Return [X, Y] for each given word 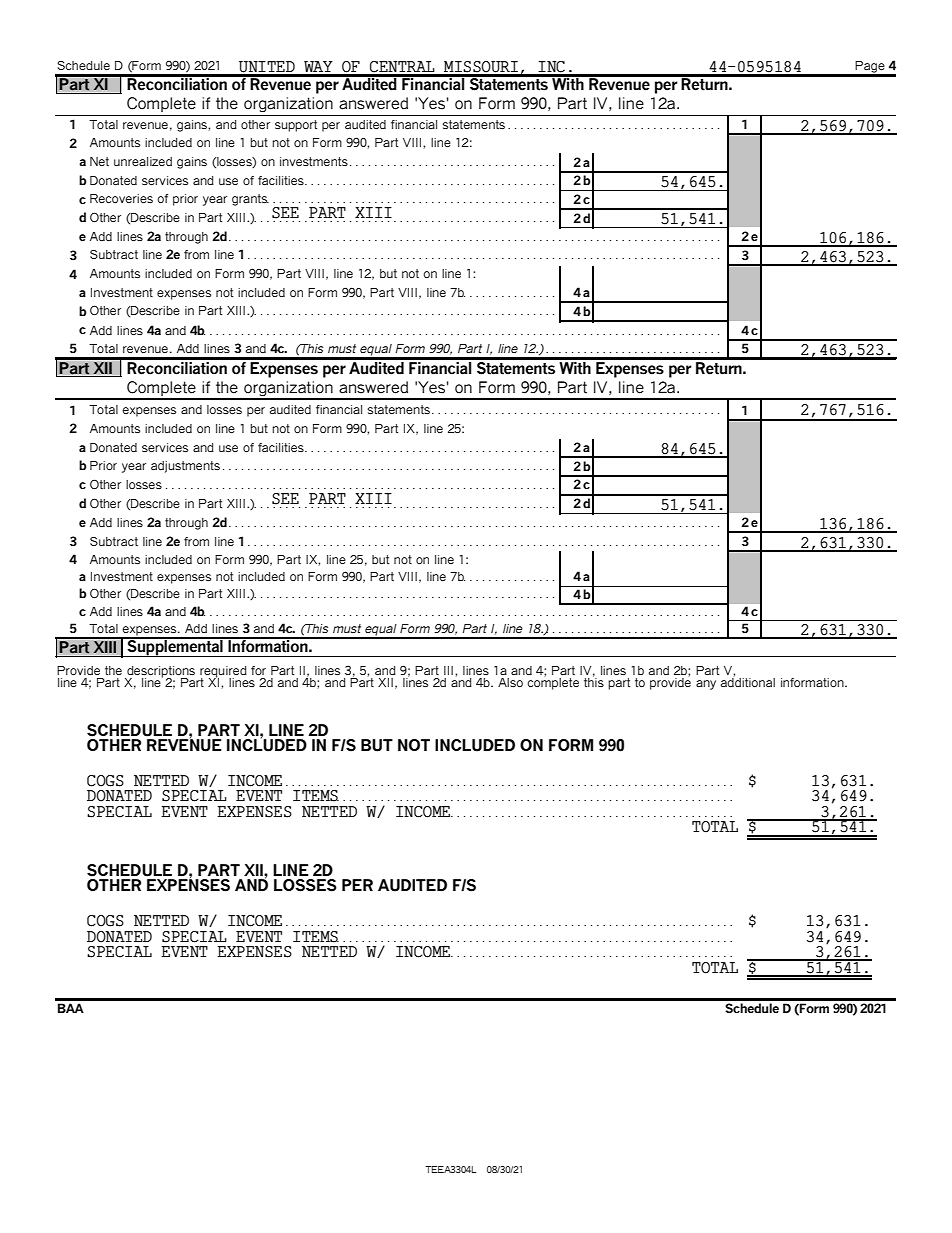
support [296, 126]
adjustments [185, 467]
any [706, 685]
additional [748, 681]
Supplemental [175, 647]
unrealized [143, 161]
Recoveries [121, 198]
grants [250, 200]
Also [510, 682]
